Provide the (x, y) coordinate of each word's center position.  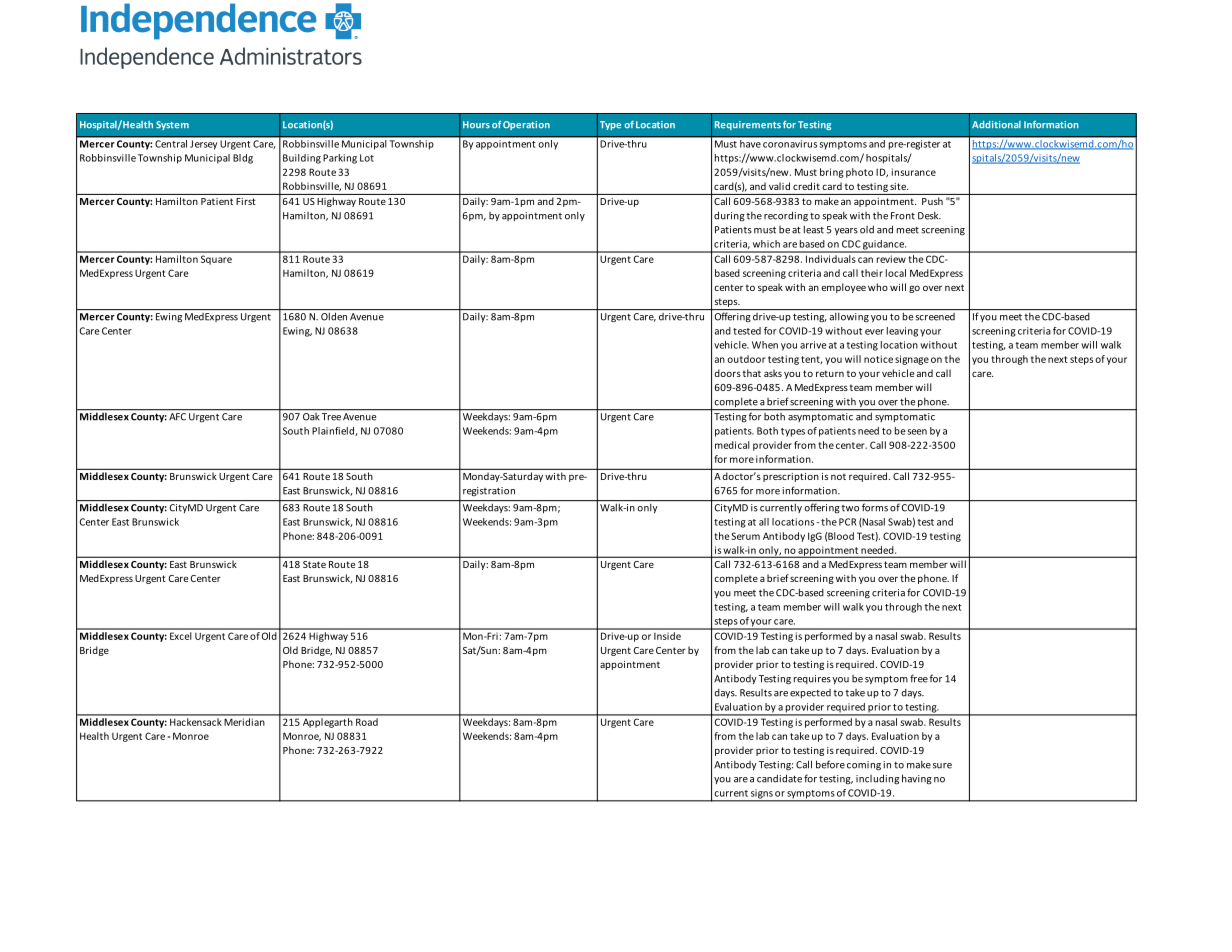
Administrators (291, 56)
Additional (996, 125)
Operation (526, 125)
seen (917, 432)
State (314, 564)
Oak (311, 415)
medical (732, 445)
